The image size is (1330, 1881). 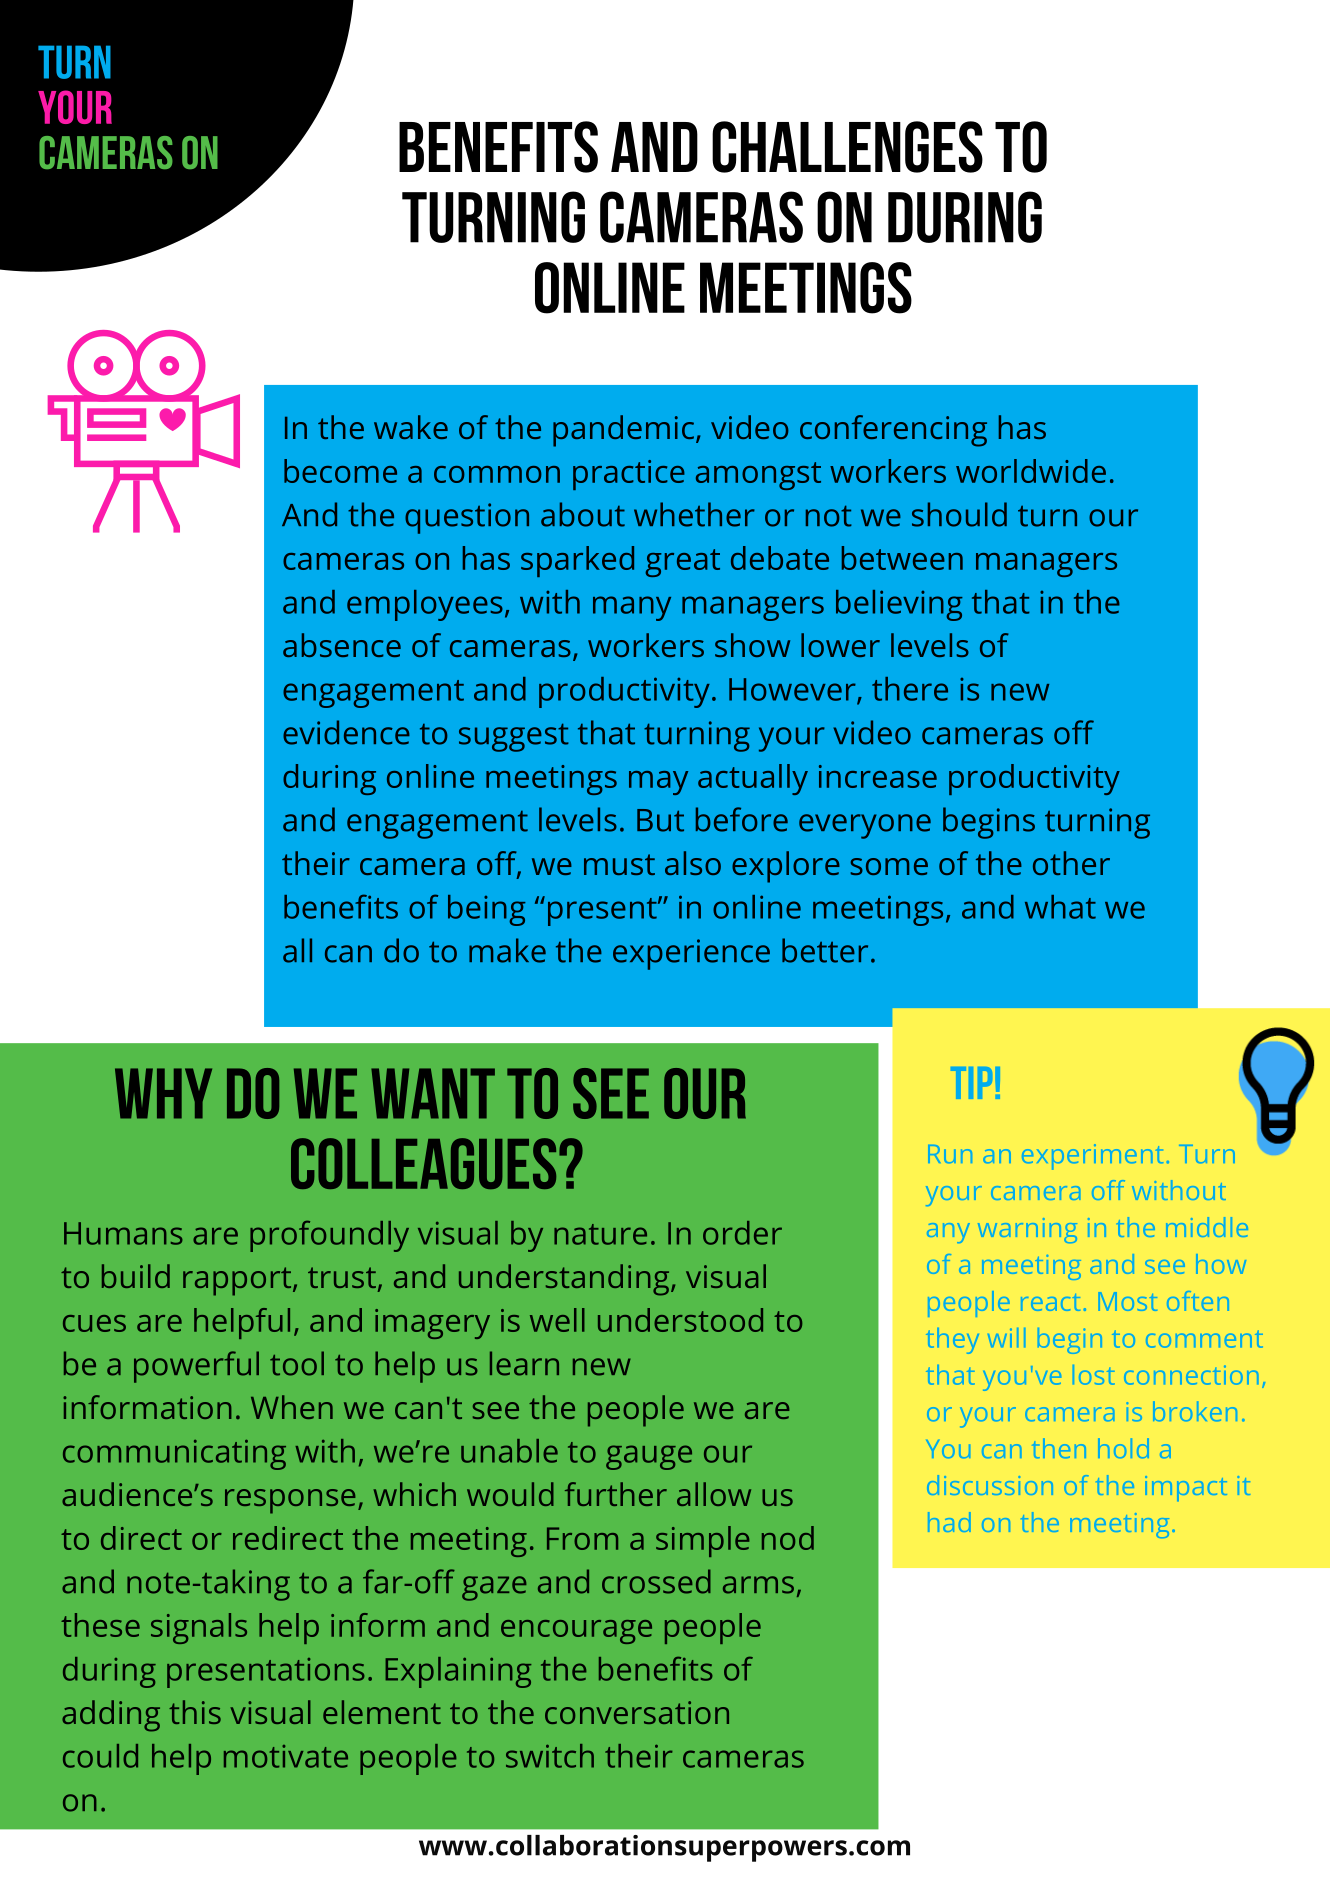 I want to click on become, so click(x=340, y=471).
